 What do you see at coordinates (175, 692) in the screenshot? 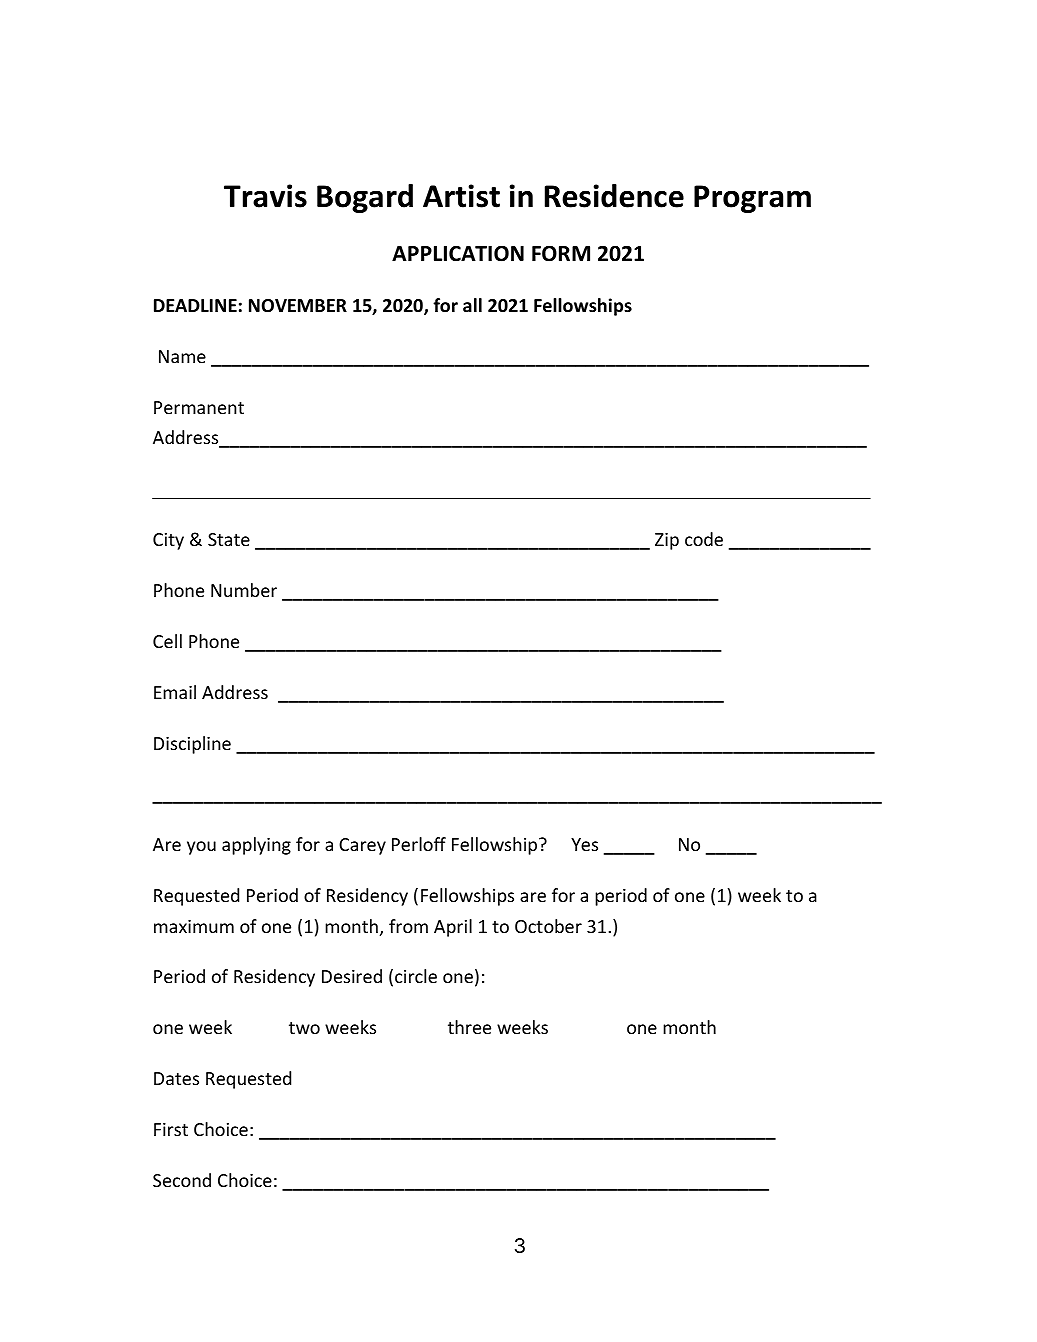
I see `Email` at bounding box center [175, 692].
